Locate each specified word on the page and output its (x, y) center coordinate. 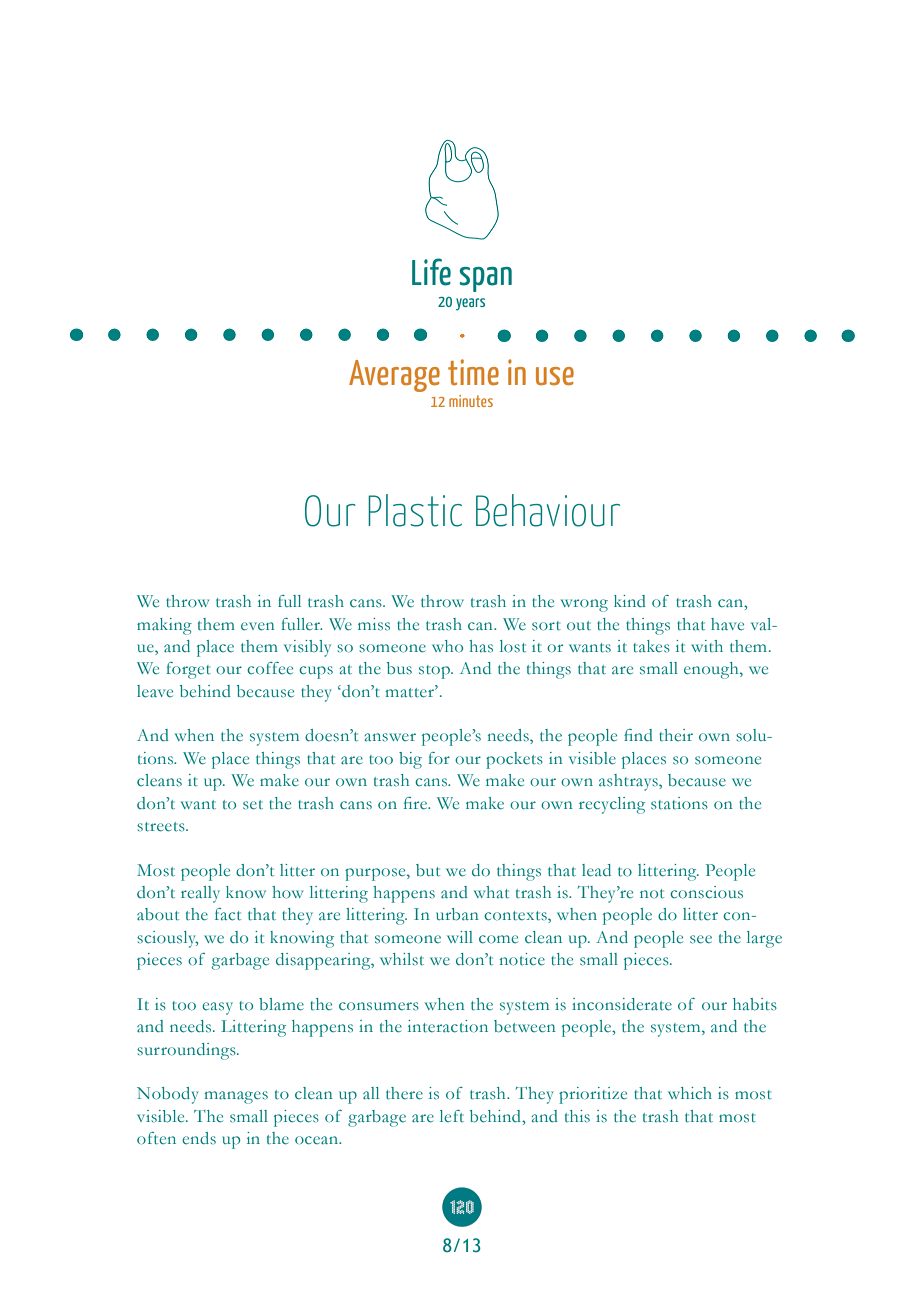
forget (188, 670)
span (485, 279)
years (470, 304)
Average (394, 376)
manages (236, 1097)
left (452, 1116)
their (676, 735)
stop (435, 672)
